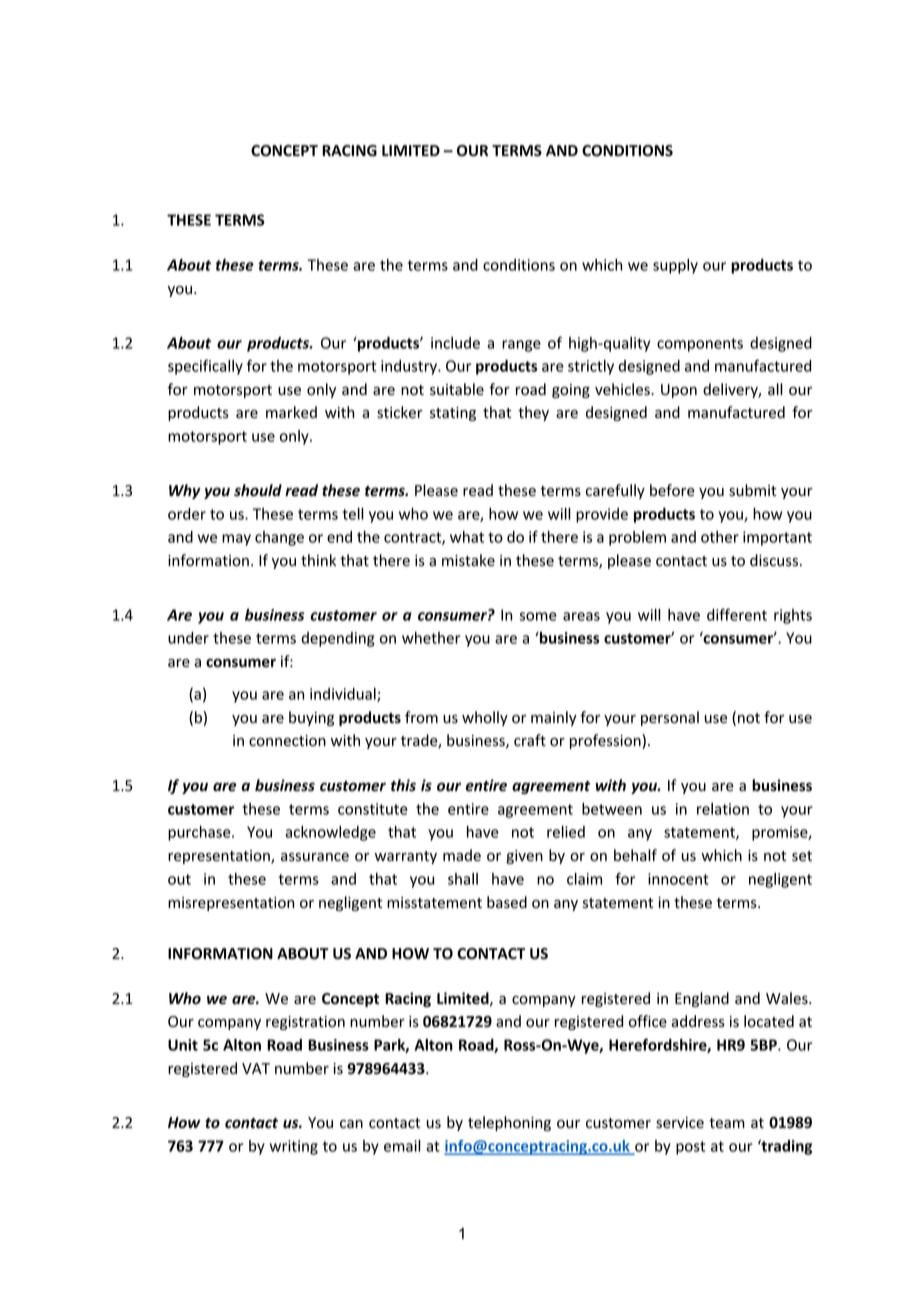 The height and width of the screenshot is (1308, 924). Describe the element at coordinates (720, 537) in the screenshot. I see `other` at that location.
